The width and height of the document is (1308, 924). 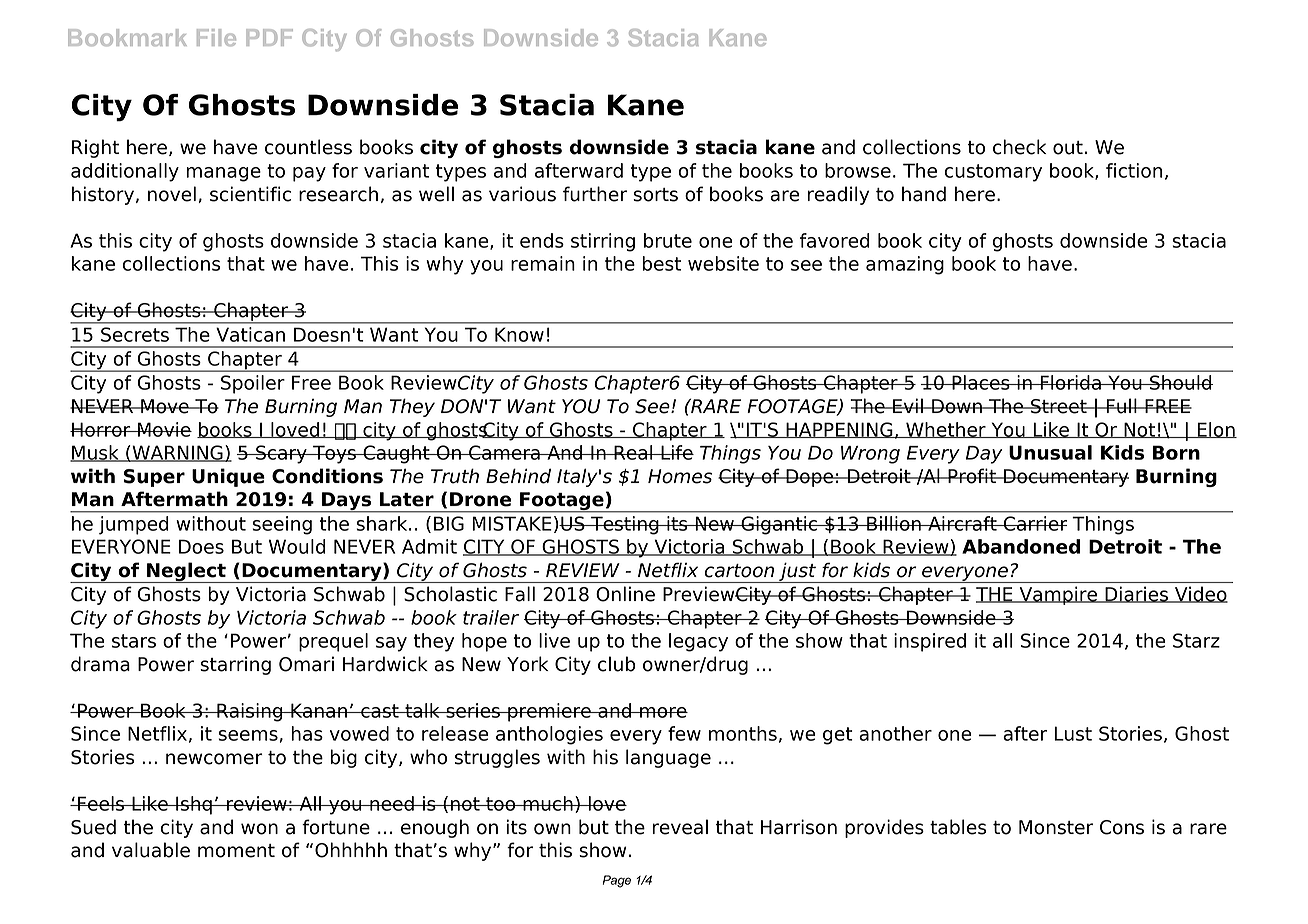 What do you see at coordinates (236, 851) in the document?
I see `moment` at bounding box center [236, 851].
